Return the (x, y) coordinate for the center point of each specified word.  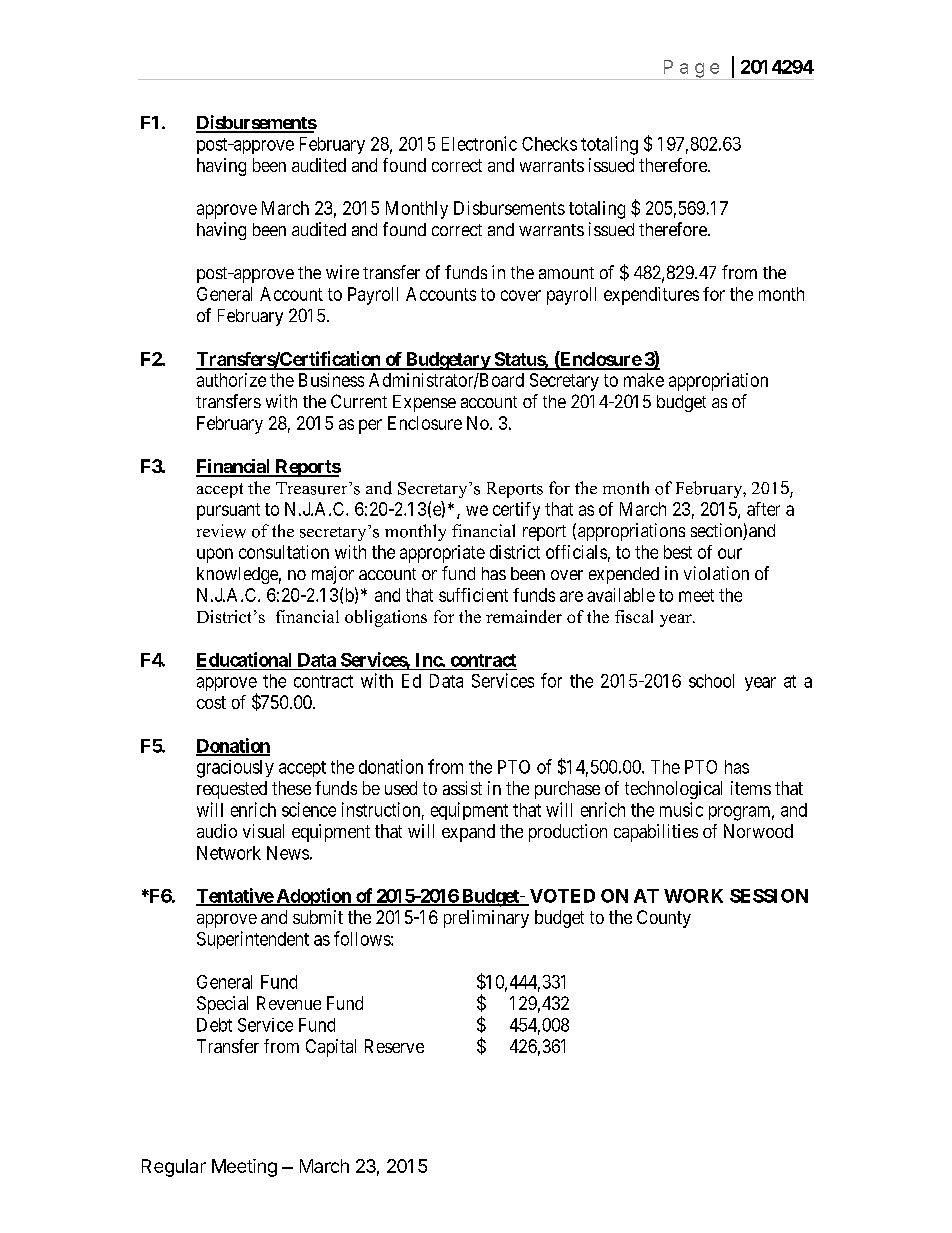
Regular (174, 1168)
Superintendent (253, 940)
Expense (424, 403)
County (664, 919)
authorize (231, 380)
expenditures (651, 296)
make (644, 380)
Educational (244, 659)
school (711, 681)
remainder (524, 616)
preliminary (486, 919)
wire (342, 272)
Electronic (479, 143)
